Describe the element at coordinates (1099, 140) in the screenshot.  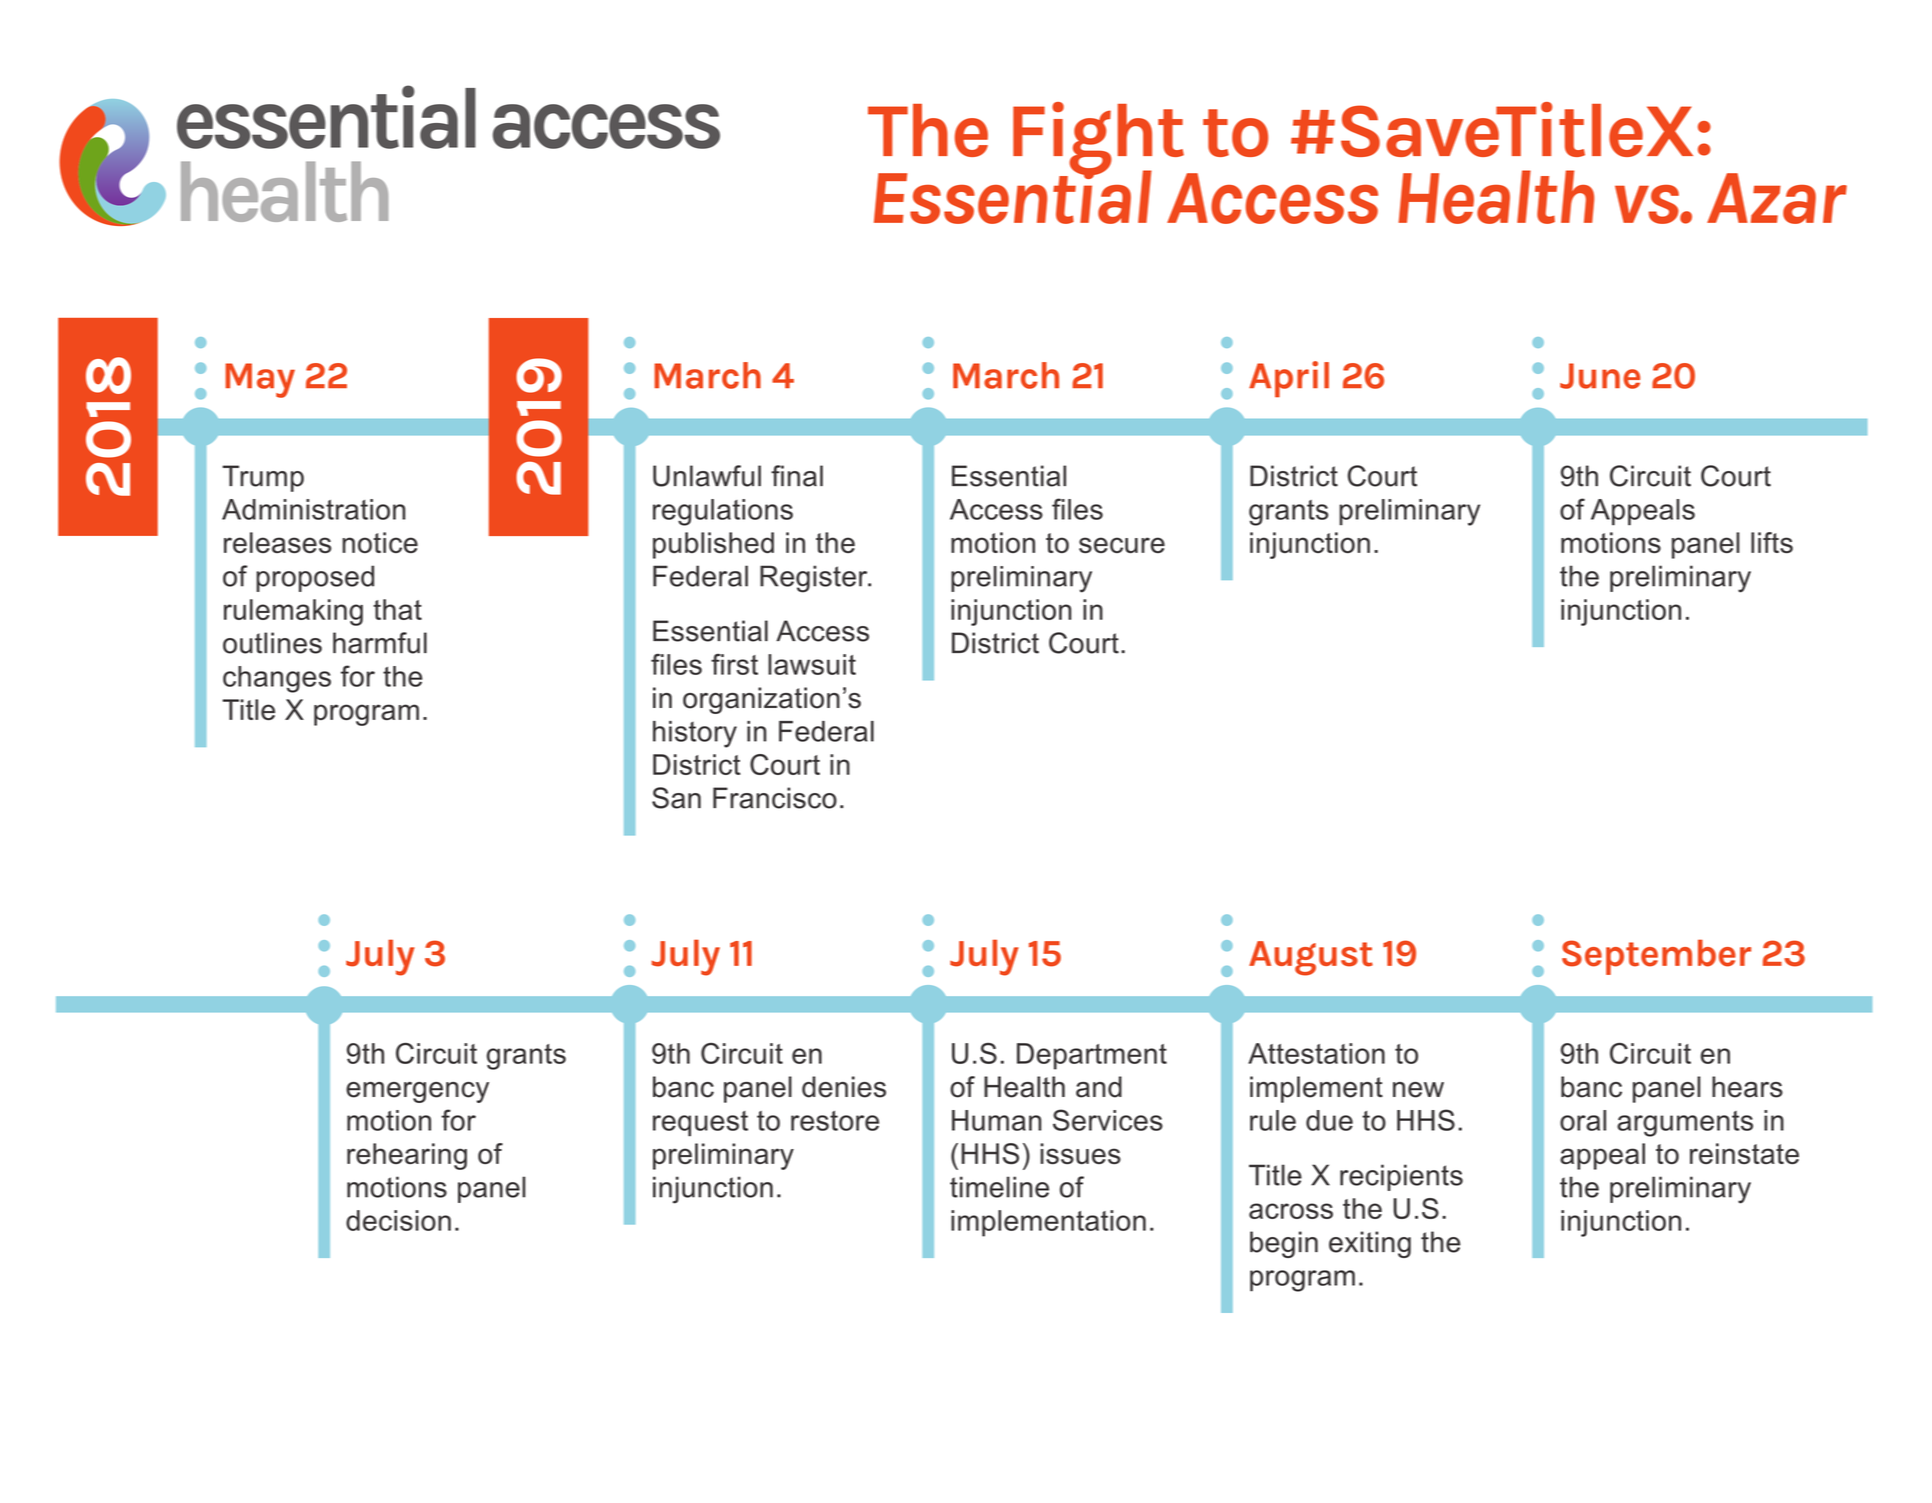
I see `Fight` at that location.
